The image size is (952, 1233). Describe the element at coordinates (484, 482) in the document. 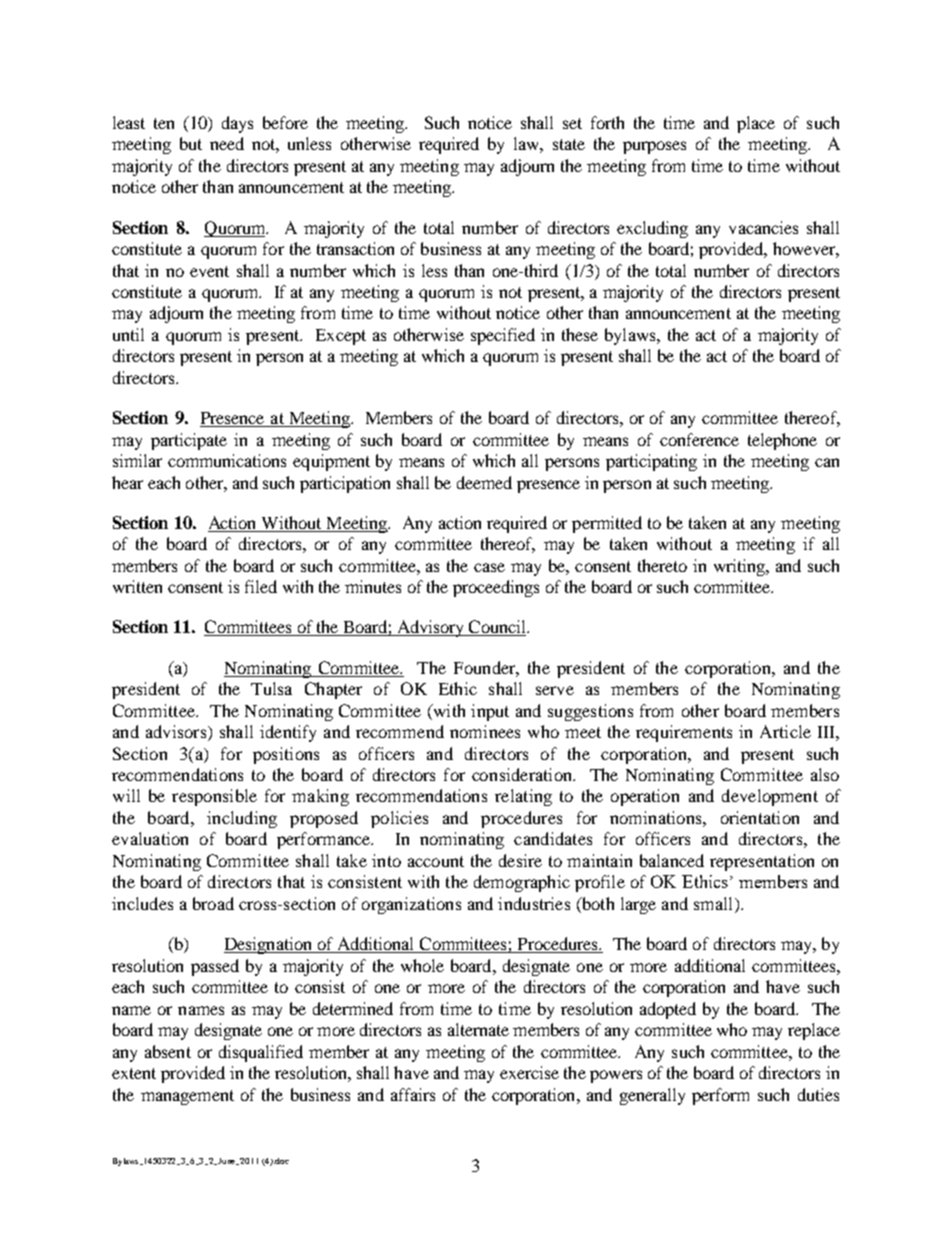

I see `deemed` at that location.
